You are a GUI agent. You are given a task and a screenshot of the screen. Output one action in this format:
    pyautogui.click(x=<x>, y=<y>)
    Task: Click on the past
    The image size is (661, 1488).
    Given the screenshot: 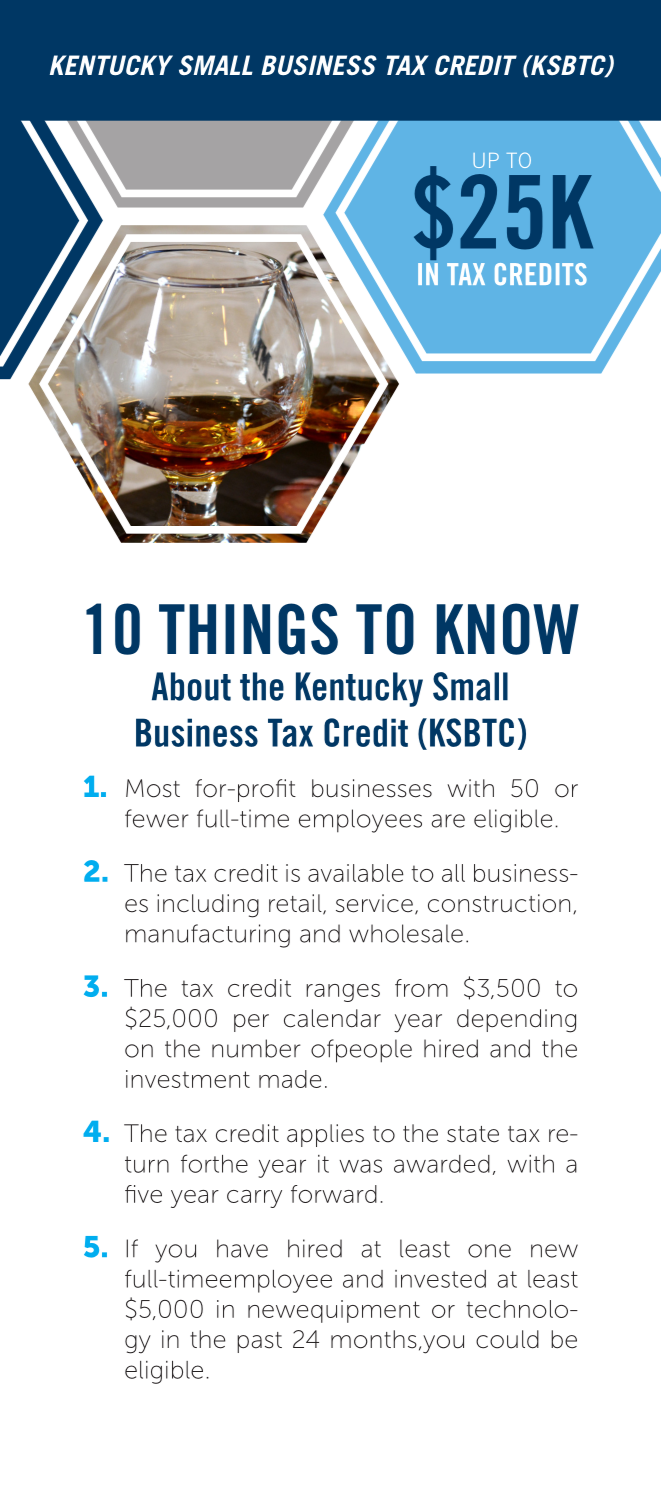 What is the action you would take?
    pyautogui.click(x=259, y=1342)
